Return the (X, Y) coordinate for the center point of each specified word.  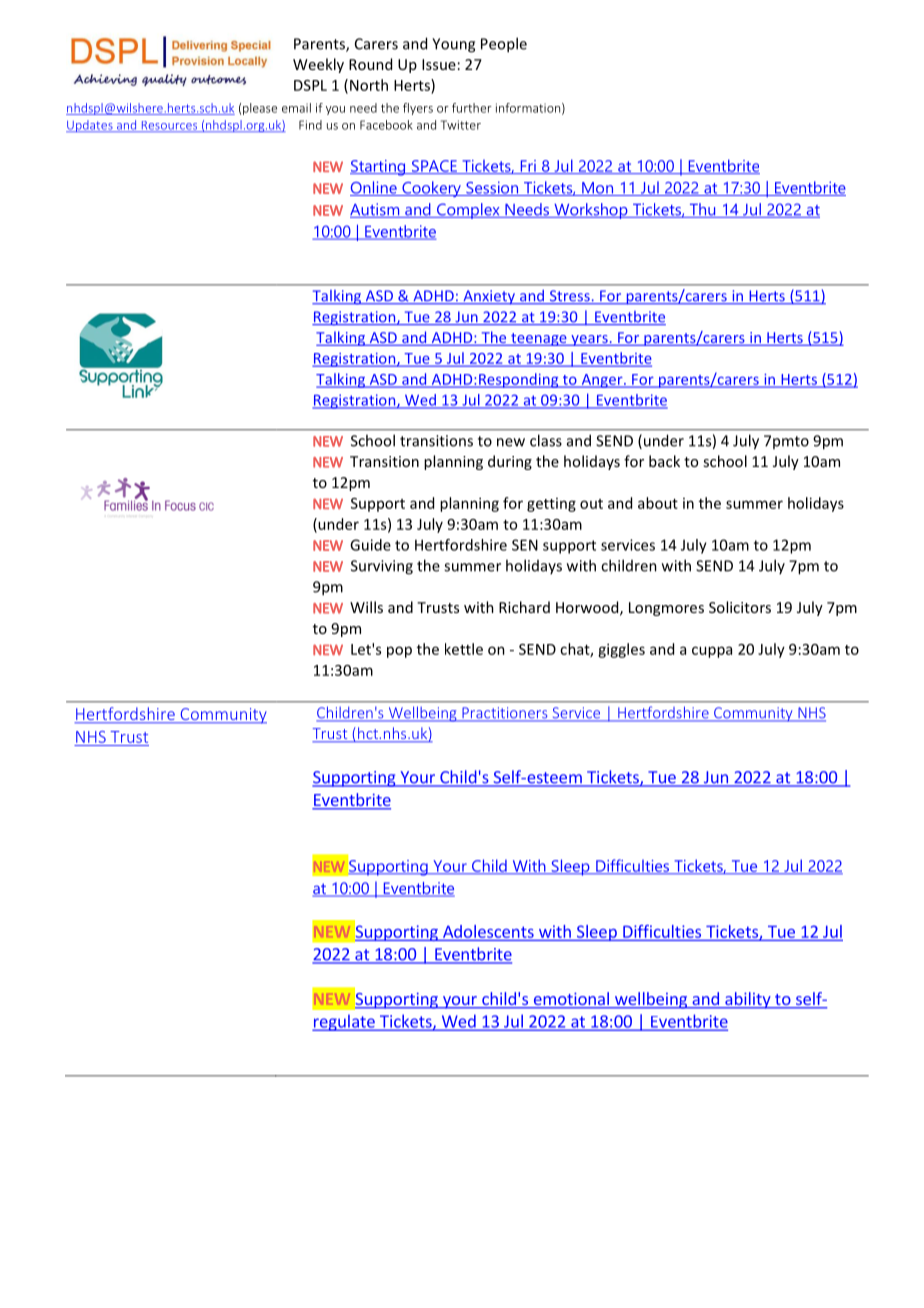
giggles (621, 650)
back (664, 461)
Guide (370, 545)
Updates (90, 126)
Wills (366, 607)
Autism (376, 210)
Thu (702, 210)
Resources (169, 126)
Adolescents (488, 931)
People (504, 45)
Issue (439, 64)
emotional (571, 1000)
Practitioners (505, 714)
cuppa (712, 652)
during (510, 462)
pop (399, 652)
